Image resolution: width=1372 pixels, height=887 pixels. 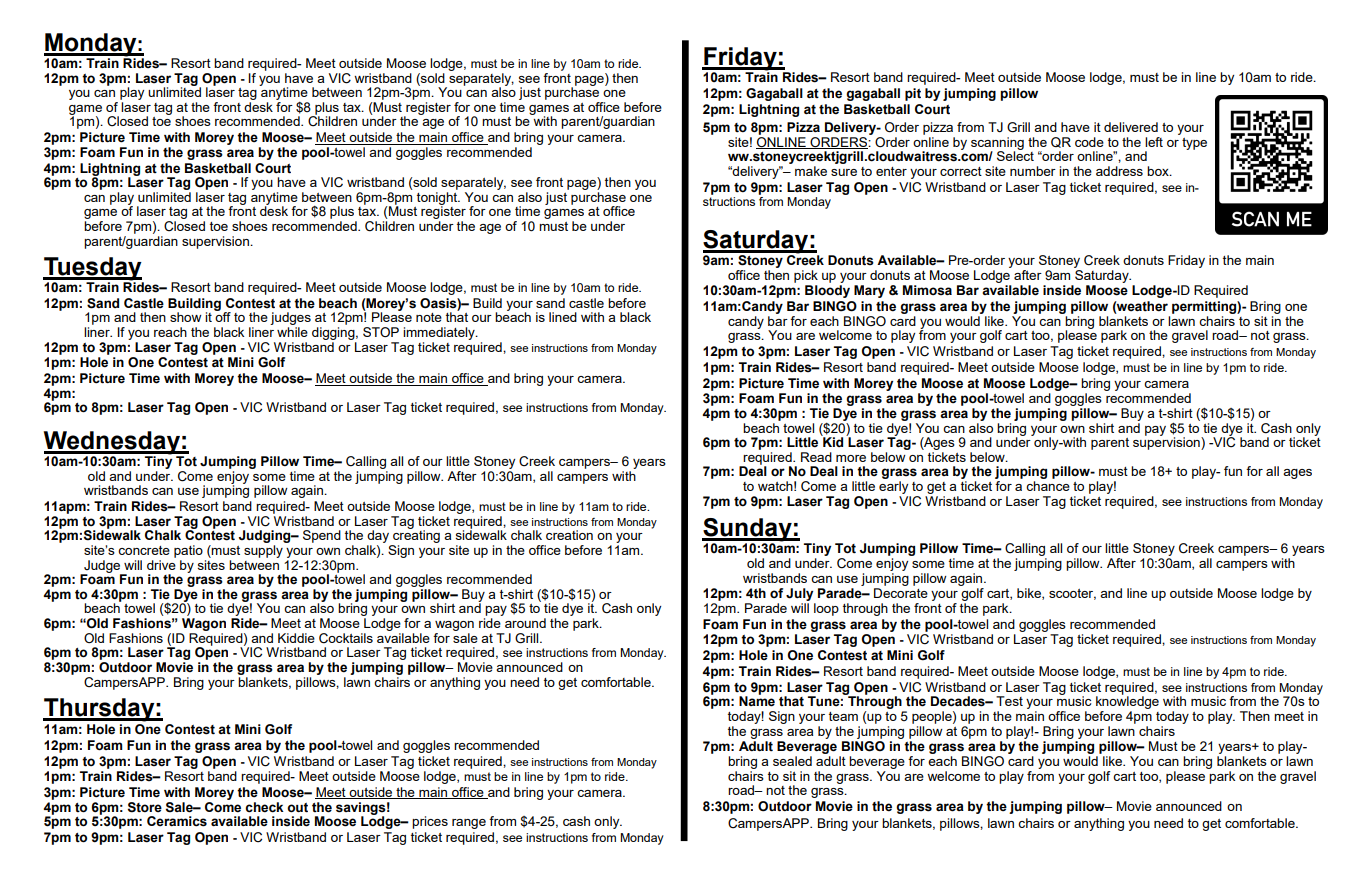 I want to click on delivered, so click(x=1131, y=127).
